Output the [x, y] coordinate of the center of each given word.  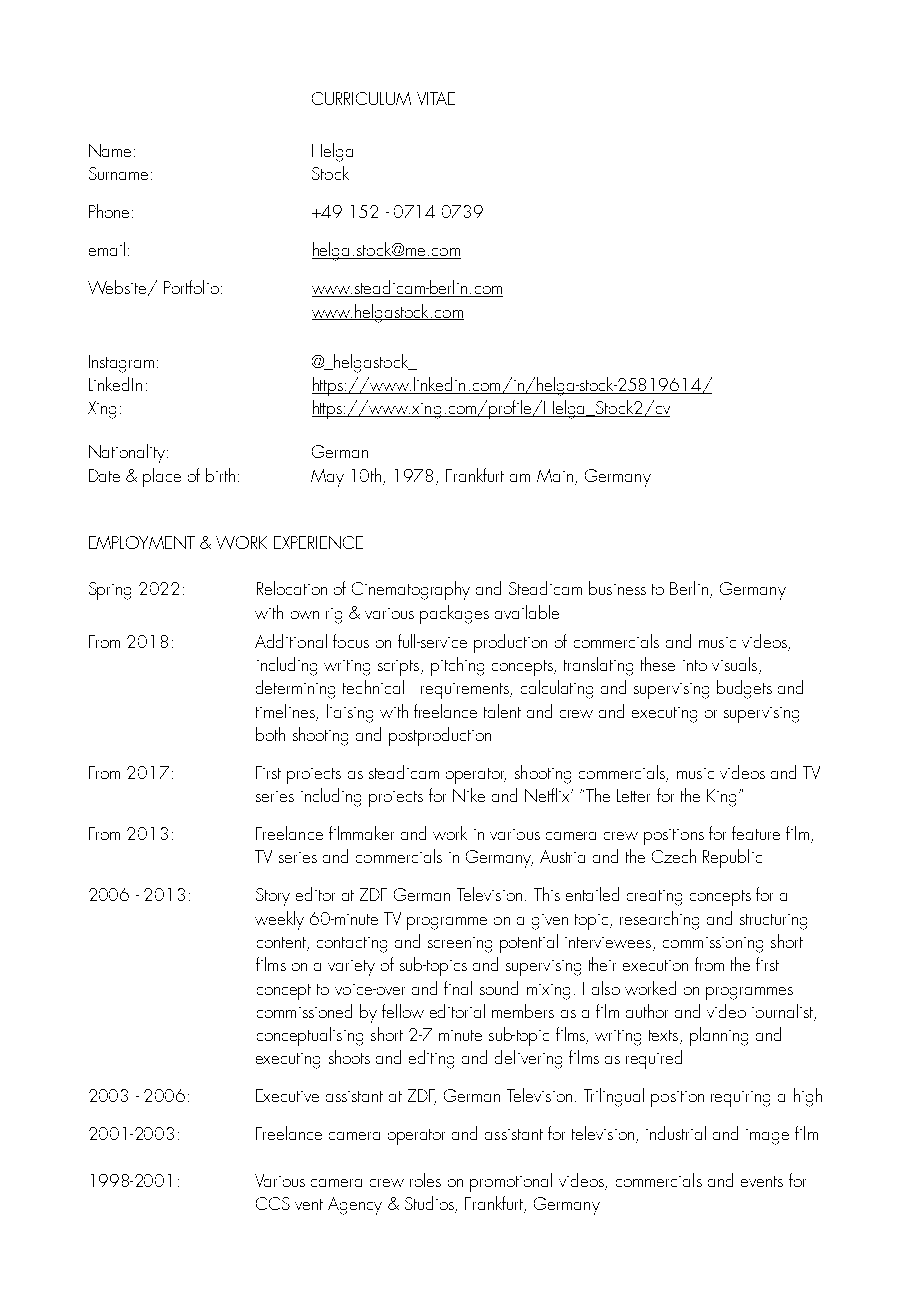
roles [425, 1180]
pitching [457, 666]
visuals [734, 664]
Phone [111, 211]
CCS [273, 1203]
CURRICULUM [361, 98]
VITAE [436, 98]
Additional [291, 641]
